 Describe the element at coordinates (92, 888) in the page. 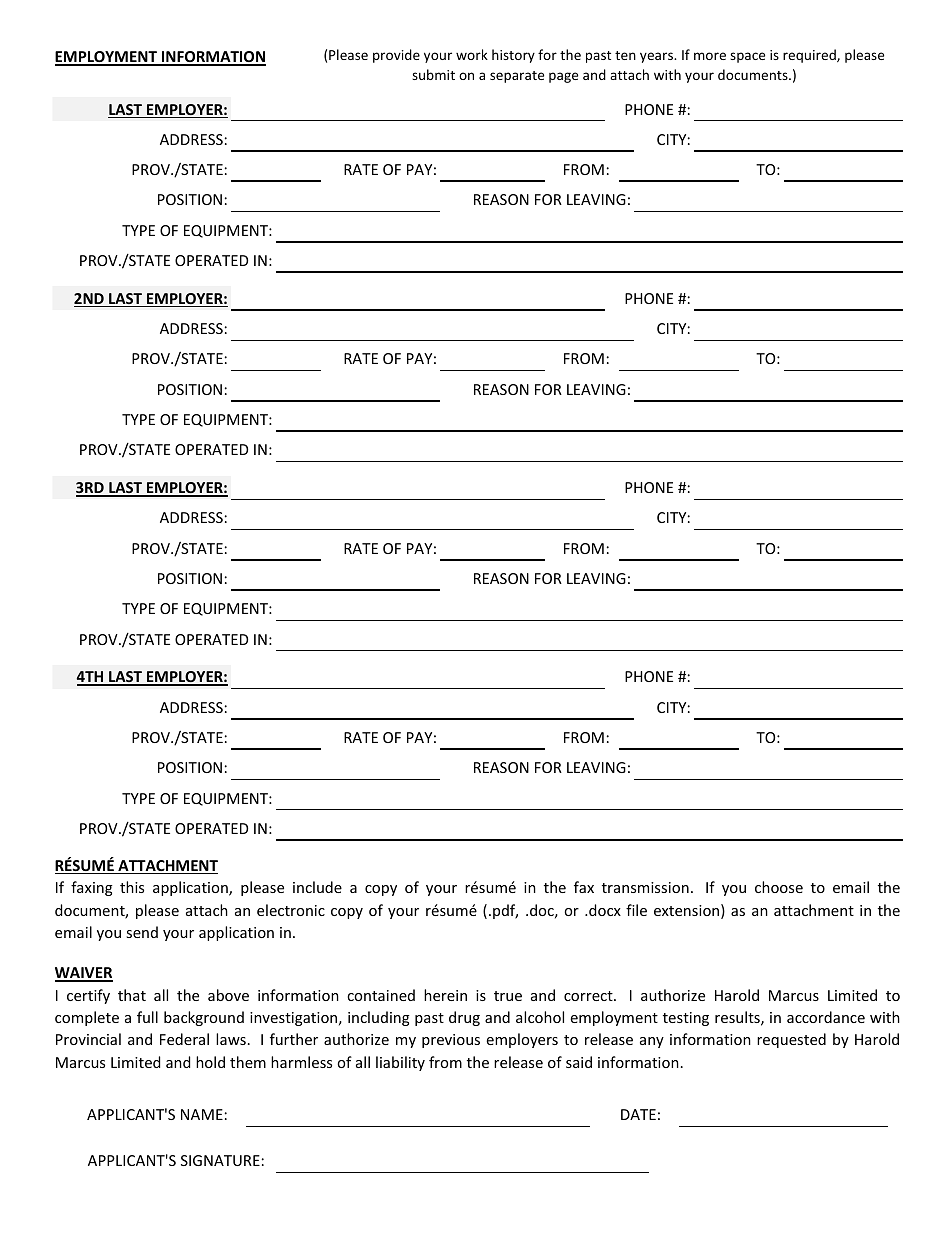

I see `faxing` at that location.
